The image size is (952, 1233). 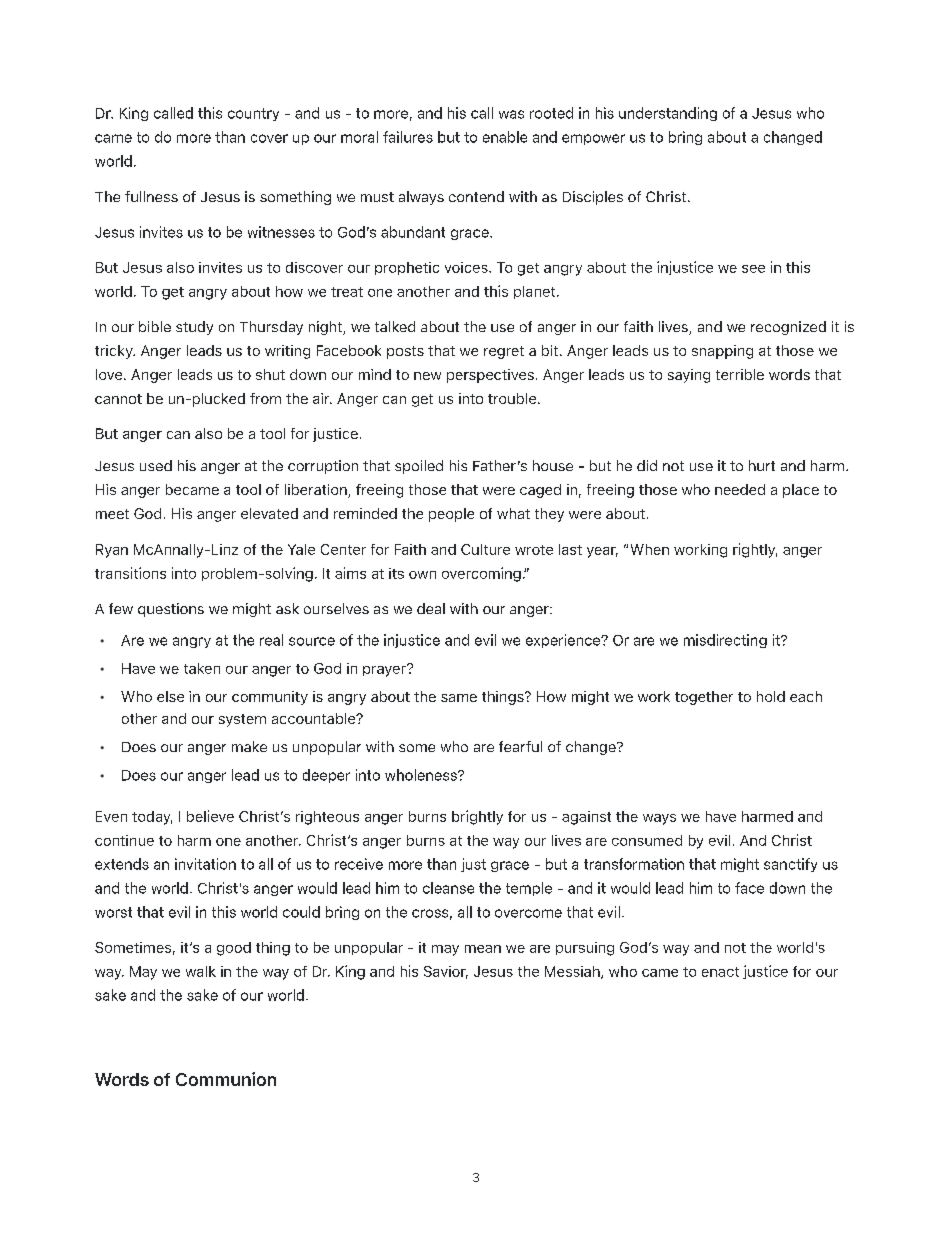 I want to click on consumed, so click(x=647, y=840).
